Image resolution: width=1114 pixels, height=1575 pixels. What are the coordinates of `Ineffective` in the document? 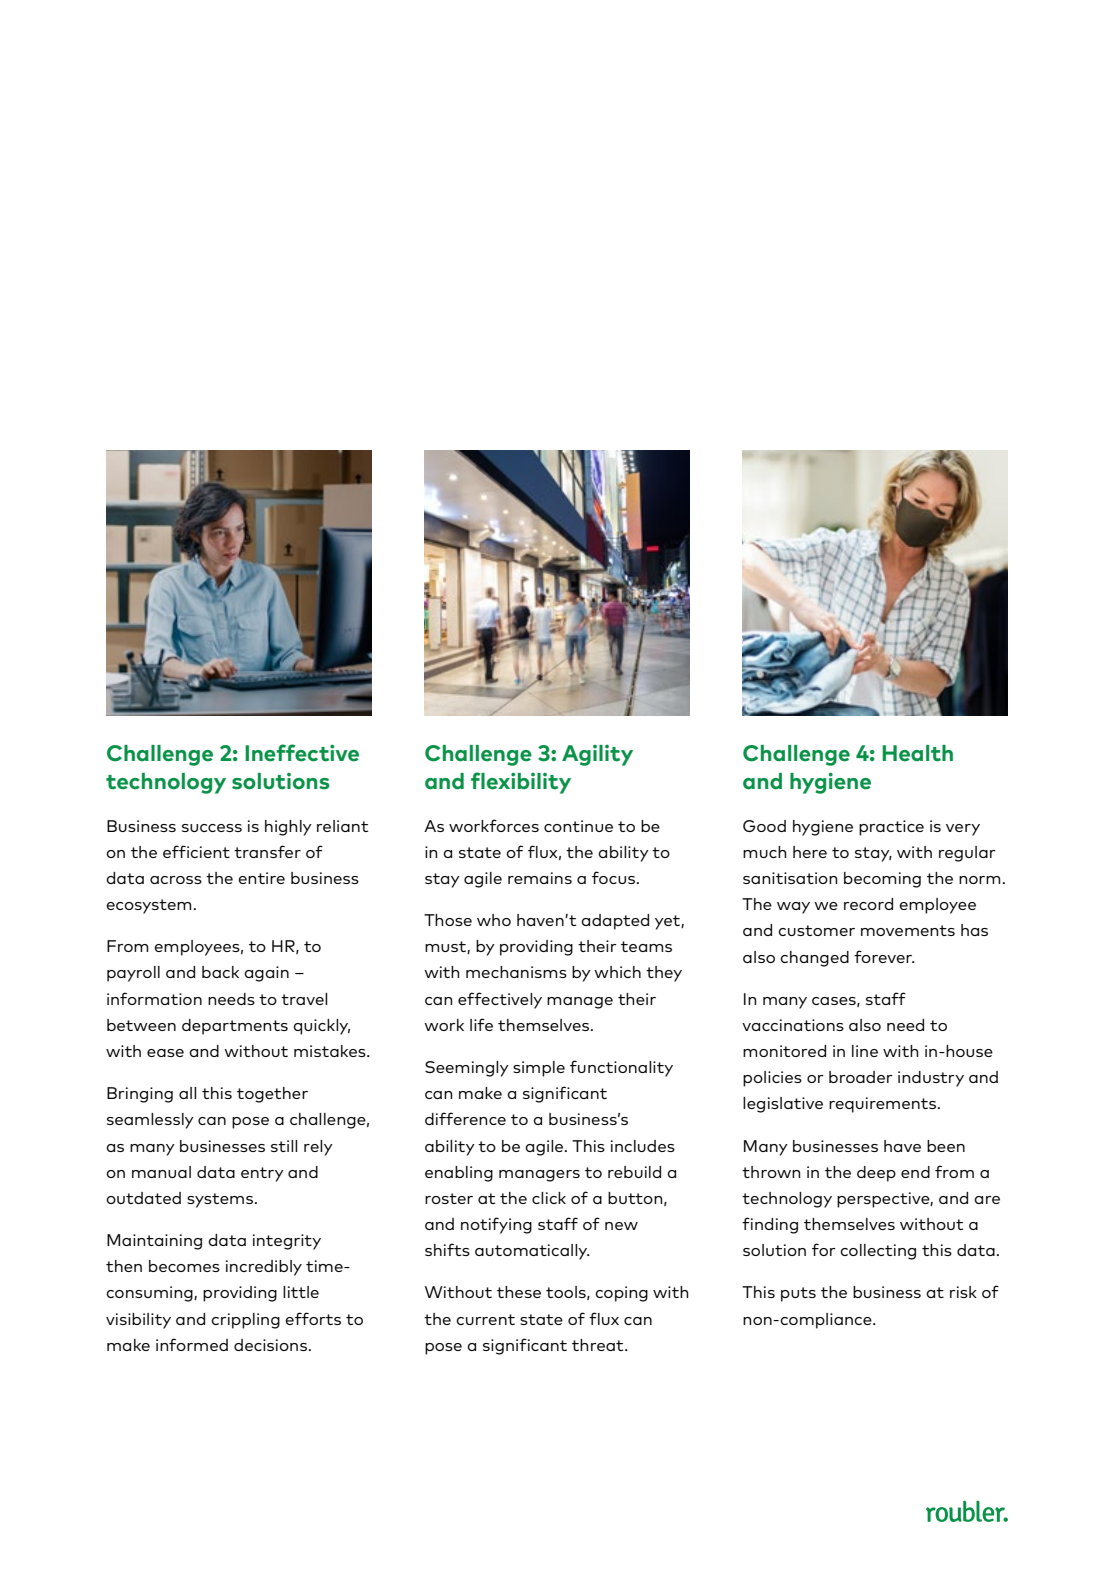 It's located at (302, 753).
